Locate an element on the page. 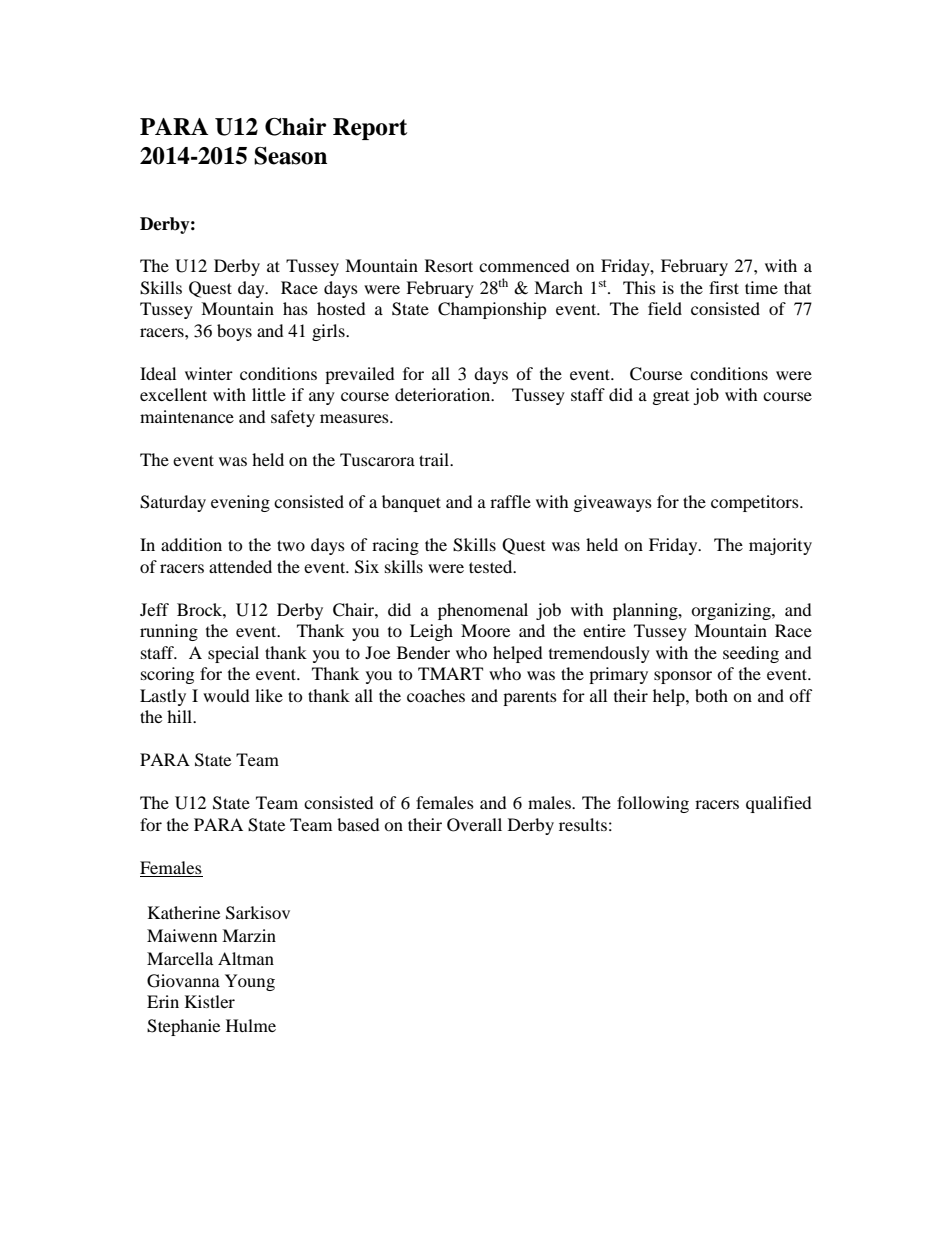 The image size is (952, 1233). attended is located at coordinates (240, 566).
